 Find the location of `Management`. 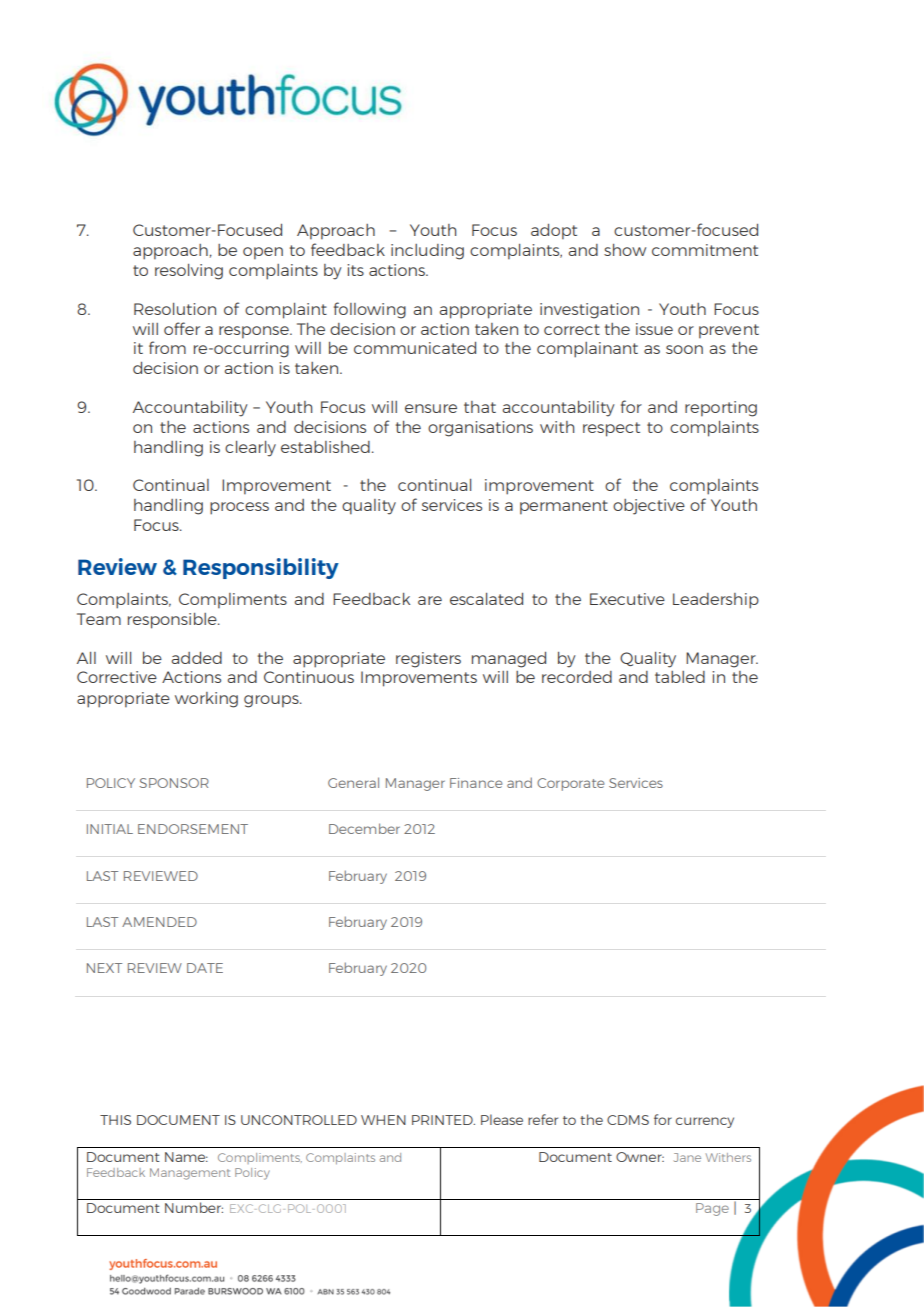

Management is located at coordinates (190, 1174).
